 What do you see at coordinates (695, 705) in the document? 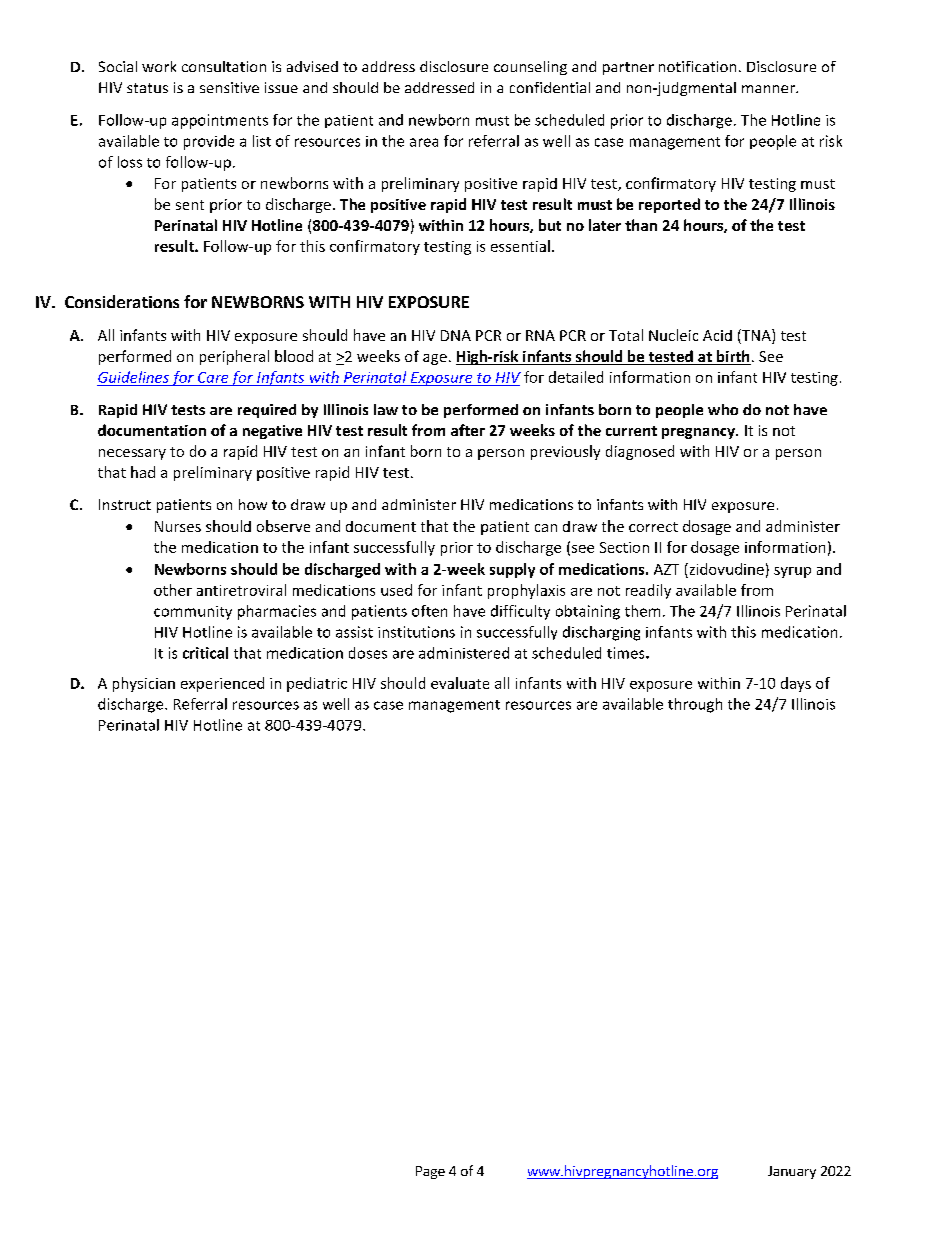
I see `through` at bounding box center [695, 705].
